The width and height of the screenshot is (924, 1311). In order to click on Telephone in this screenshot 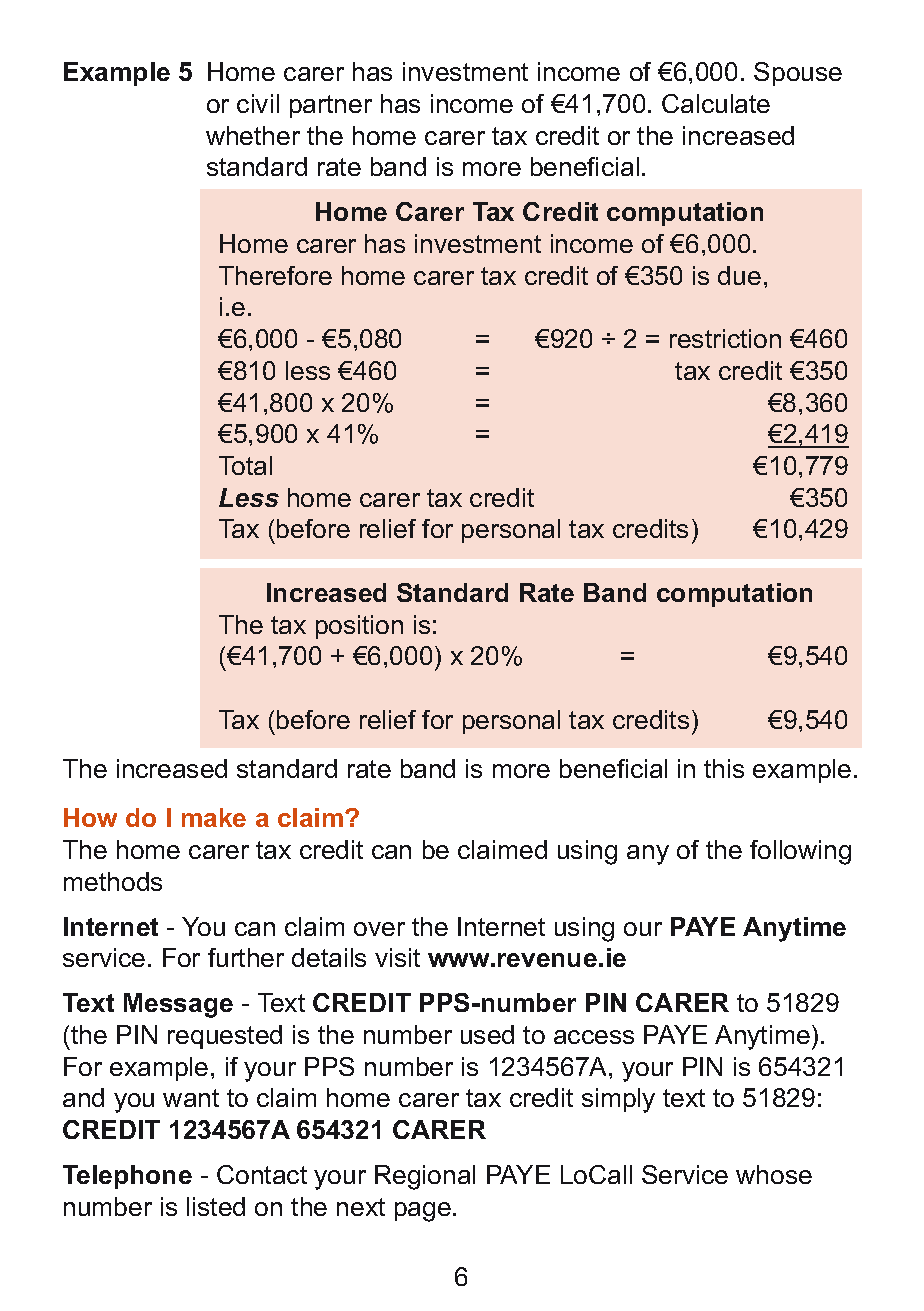, I will do `click(127, 1177)`.
